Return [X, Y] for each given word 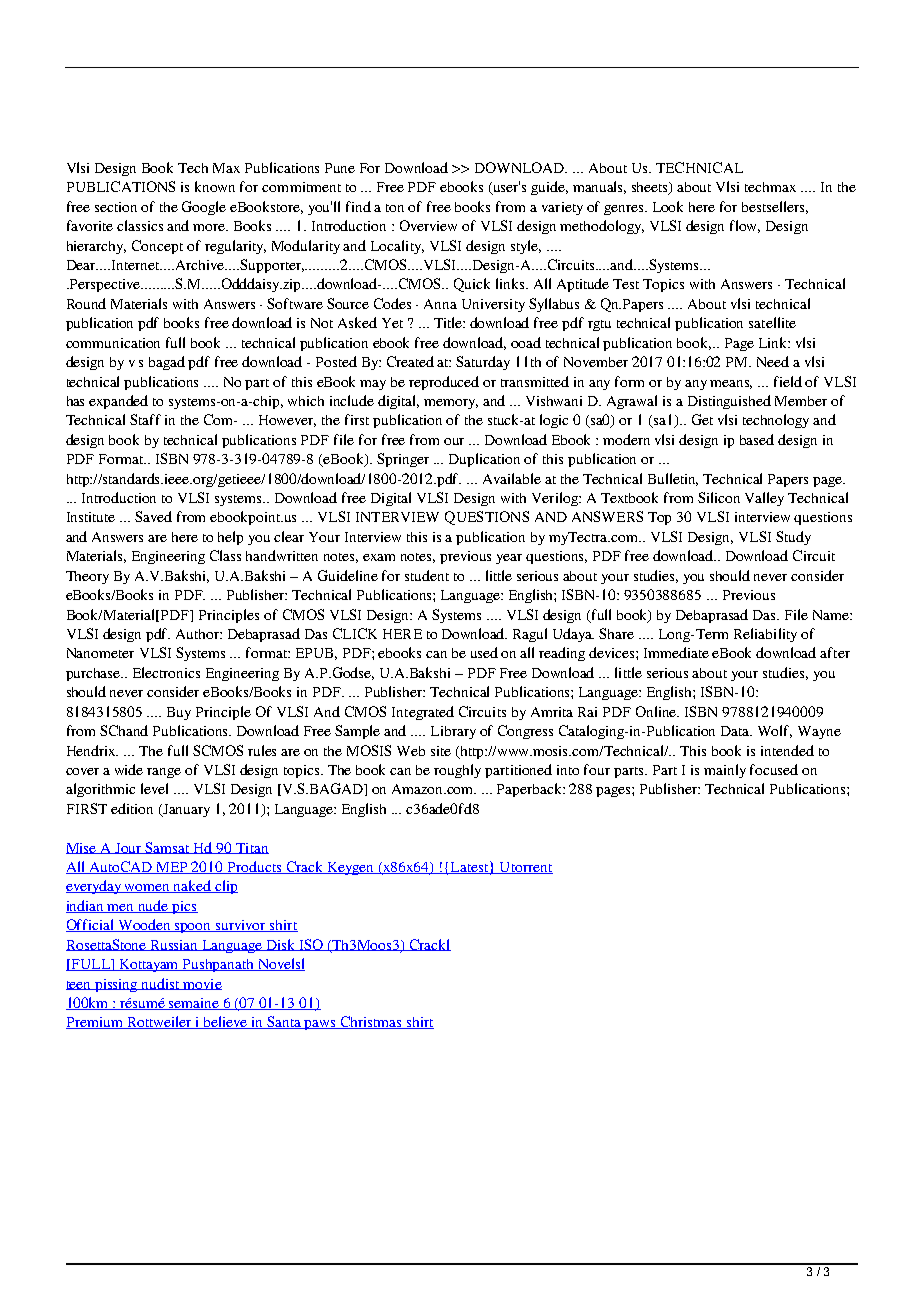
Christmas [371, 1022]
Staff [145, 419]
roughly [457, 771]
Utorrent [525, 868]
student [427, 575]
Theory [87, 577]
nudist [161, 984]
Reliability [765, 635]
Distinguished [729, 402]
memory [451, 404]
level [154, 788]
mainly [725, 771]
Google [204, 208]
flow [745, 226]
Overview [428, 225]
